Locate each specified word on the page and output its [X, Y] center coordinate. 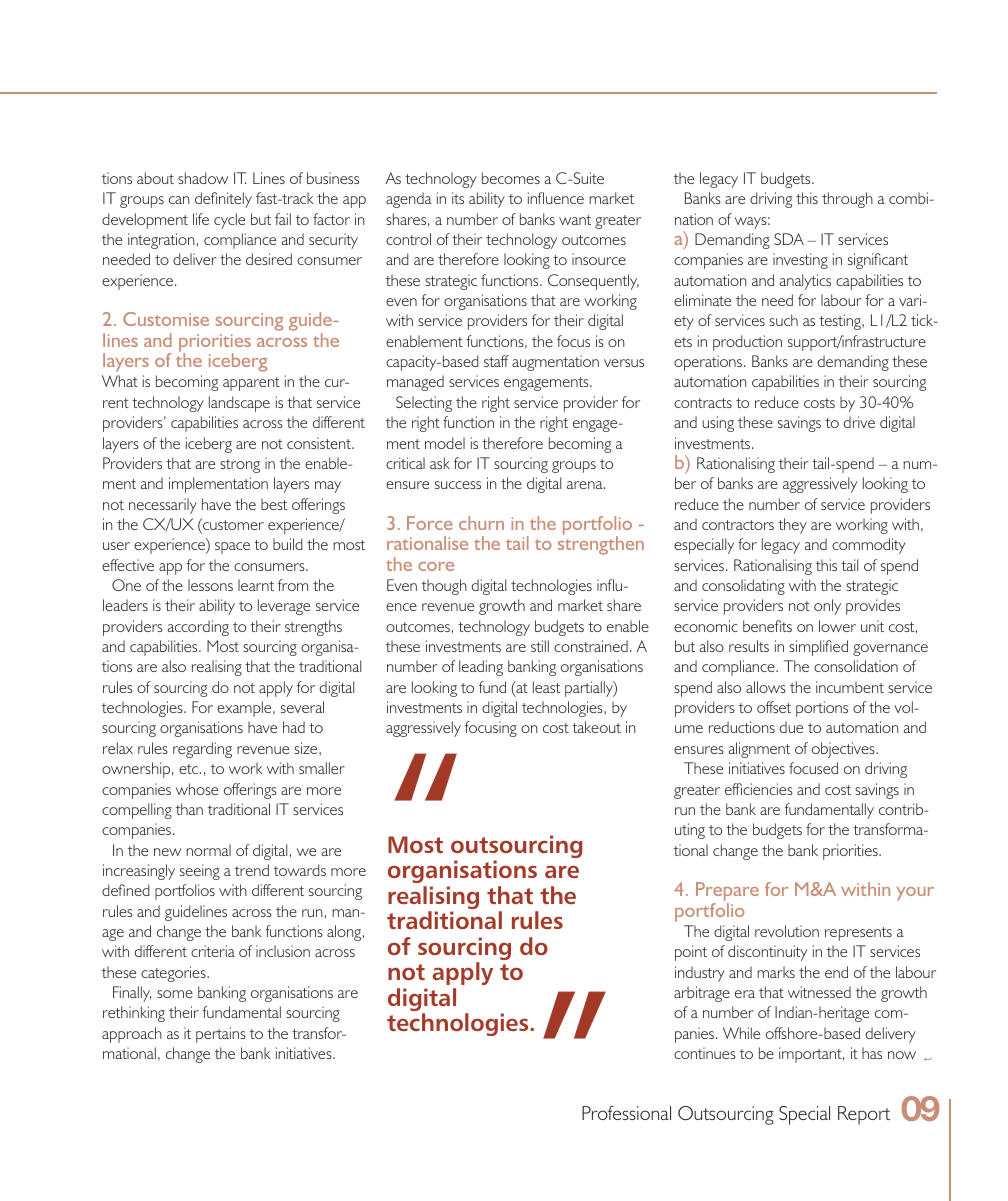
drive [859, 422]
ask [440, 463]
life [201, 219]
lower [837, 626]
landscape [239, 404]
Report [864, 1115]
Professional [626, 1113]
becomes [511, 178]
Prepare [727, 893]
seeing [200, 872]
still [540, 646]
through [847, 200]
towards [300, 870]
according [198, 628]
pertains [221, 1035]
